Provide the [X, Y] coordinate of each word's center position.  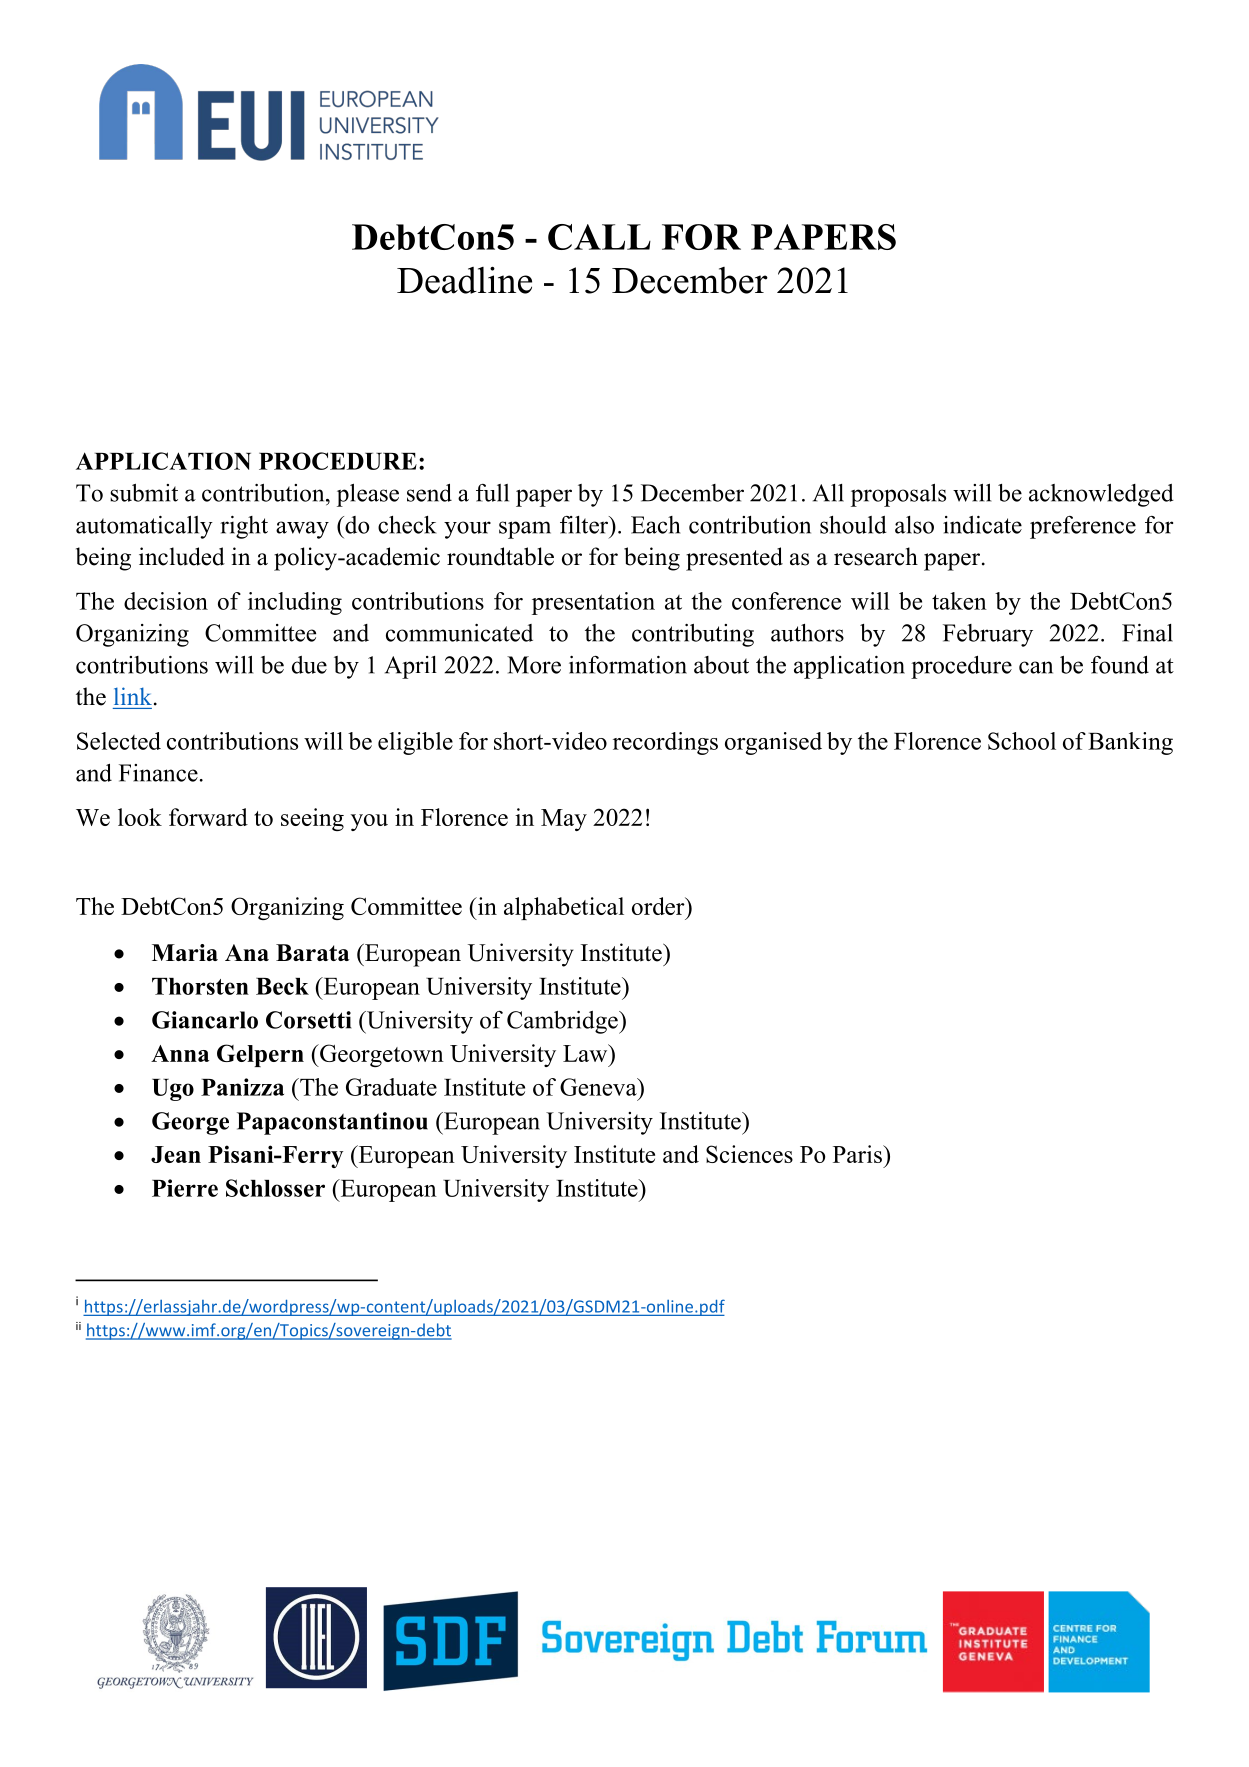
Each [655, 525]
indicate [982, 525]
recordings [665, 743]
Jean [176, 1154]
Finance [158, 773]
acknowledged [1101, 495]
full [492, 493]
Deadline [464, 280]
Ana [247, 952]
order [659, 906]
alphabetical [564, 908]
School [1022, 741]
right [244, 527]
